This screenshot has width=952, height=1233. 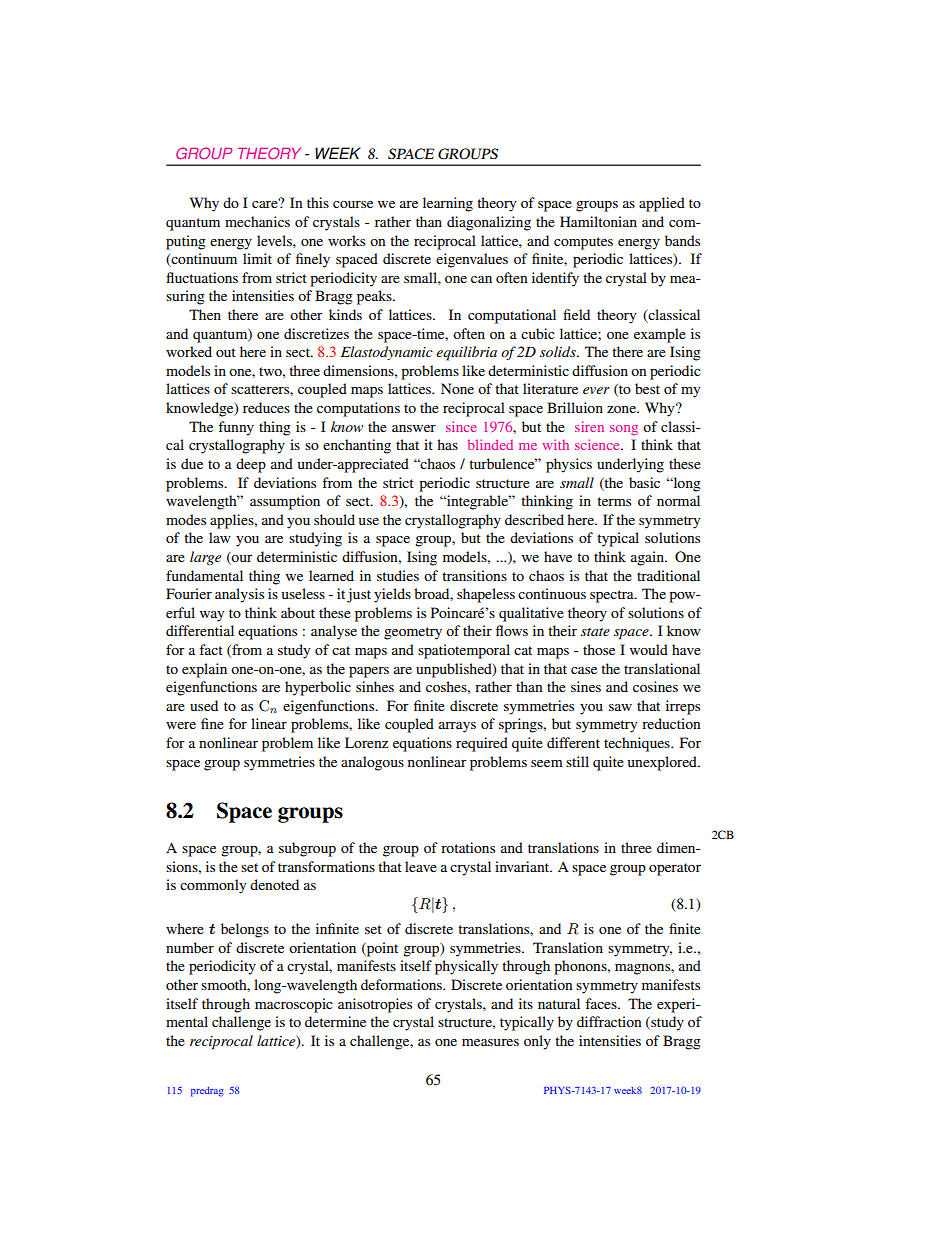 I want to click on has, so click(x=447, y=444).
